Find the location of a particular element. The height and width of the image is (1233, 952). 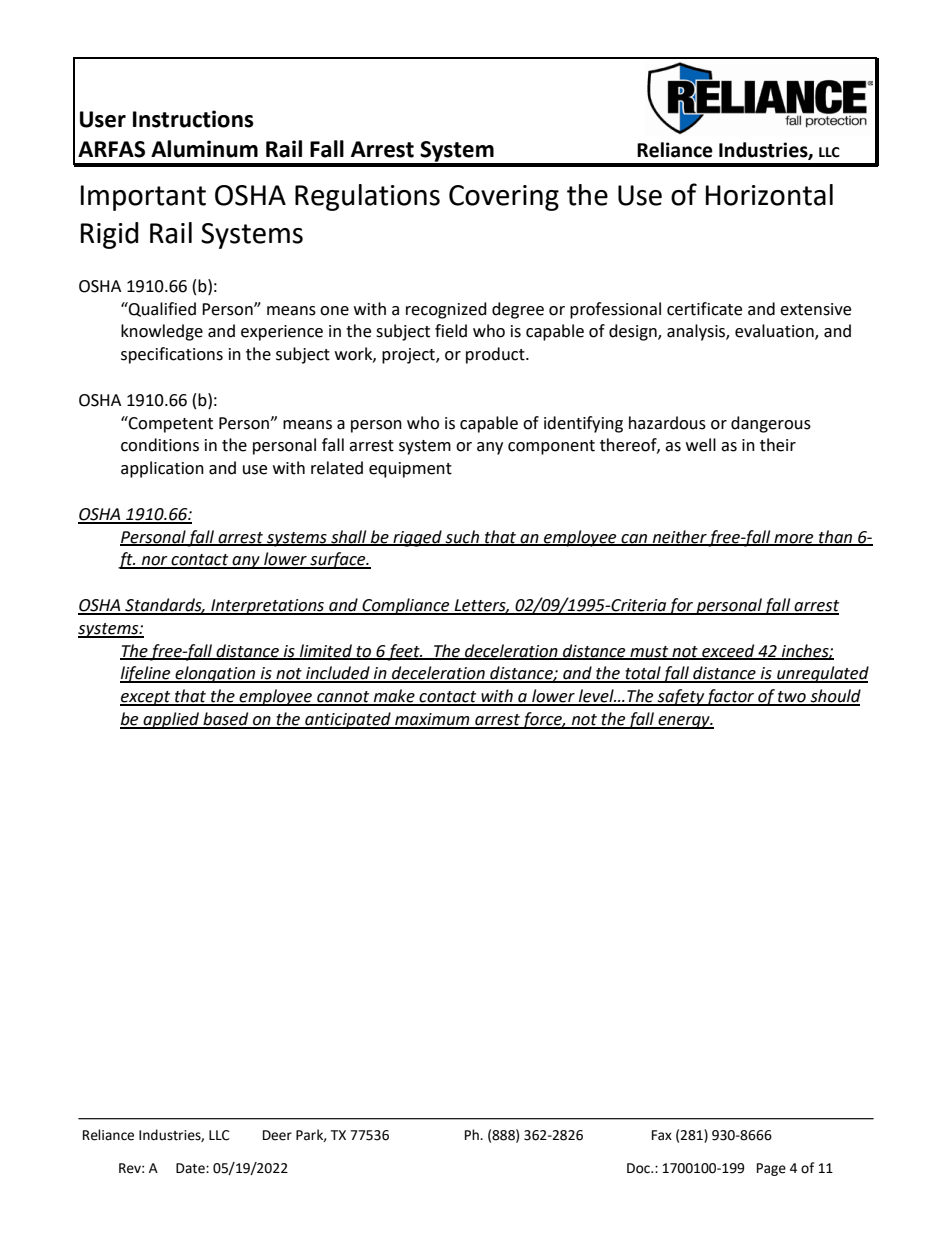

Aluminum is located at coordinates (204, 149).
